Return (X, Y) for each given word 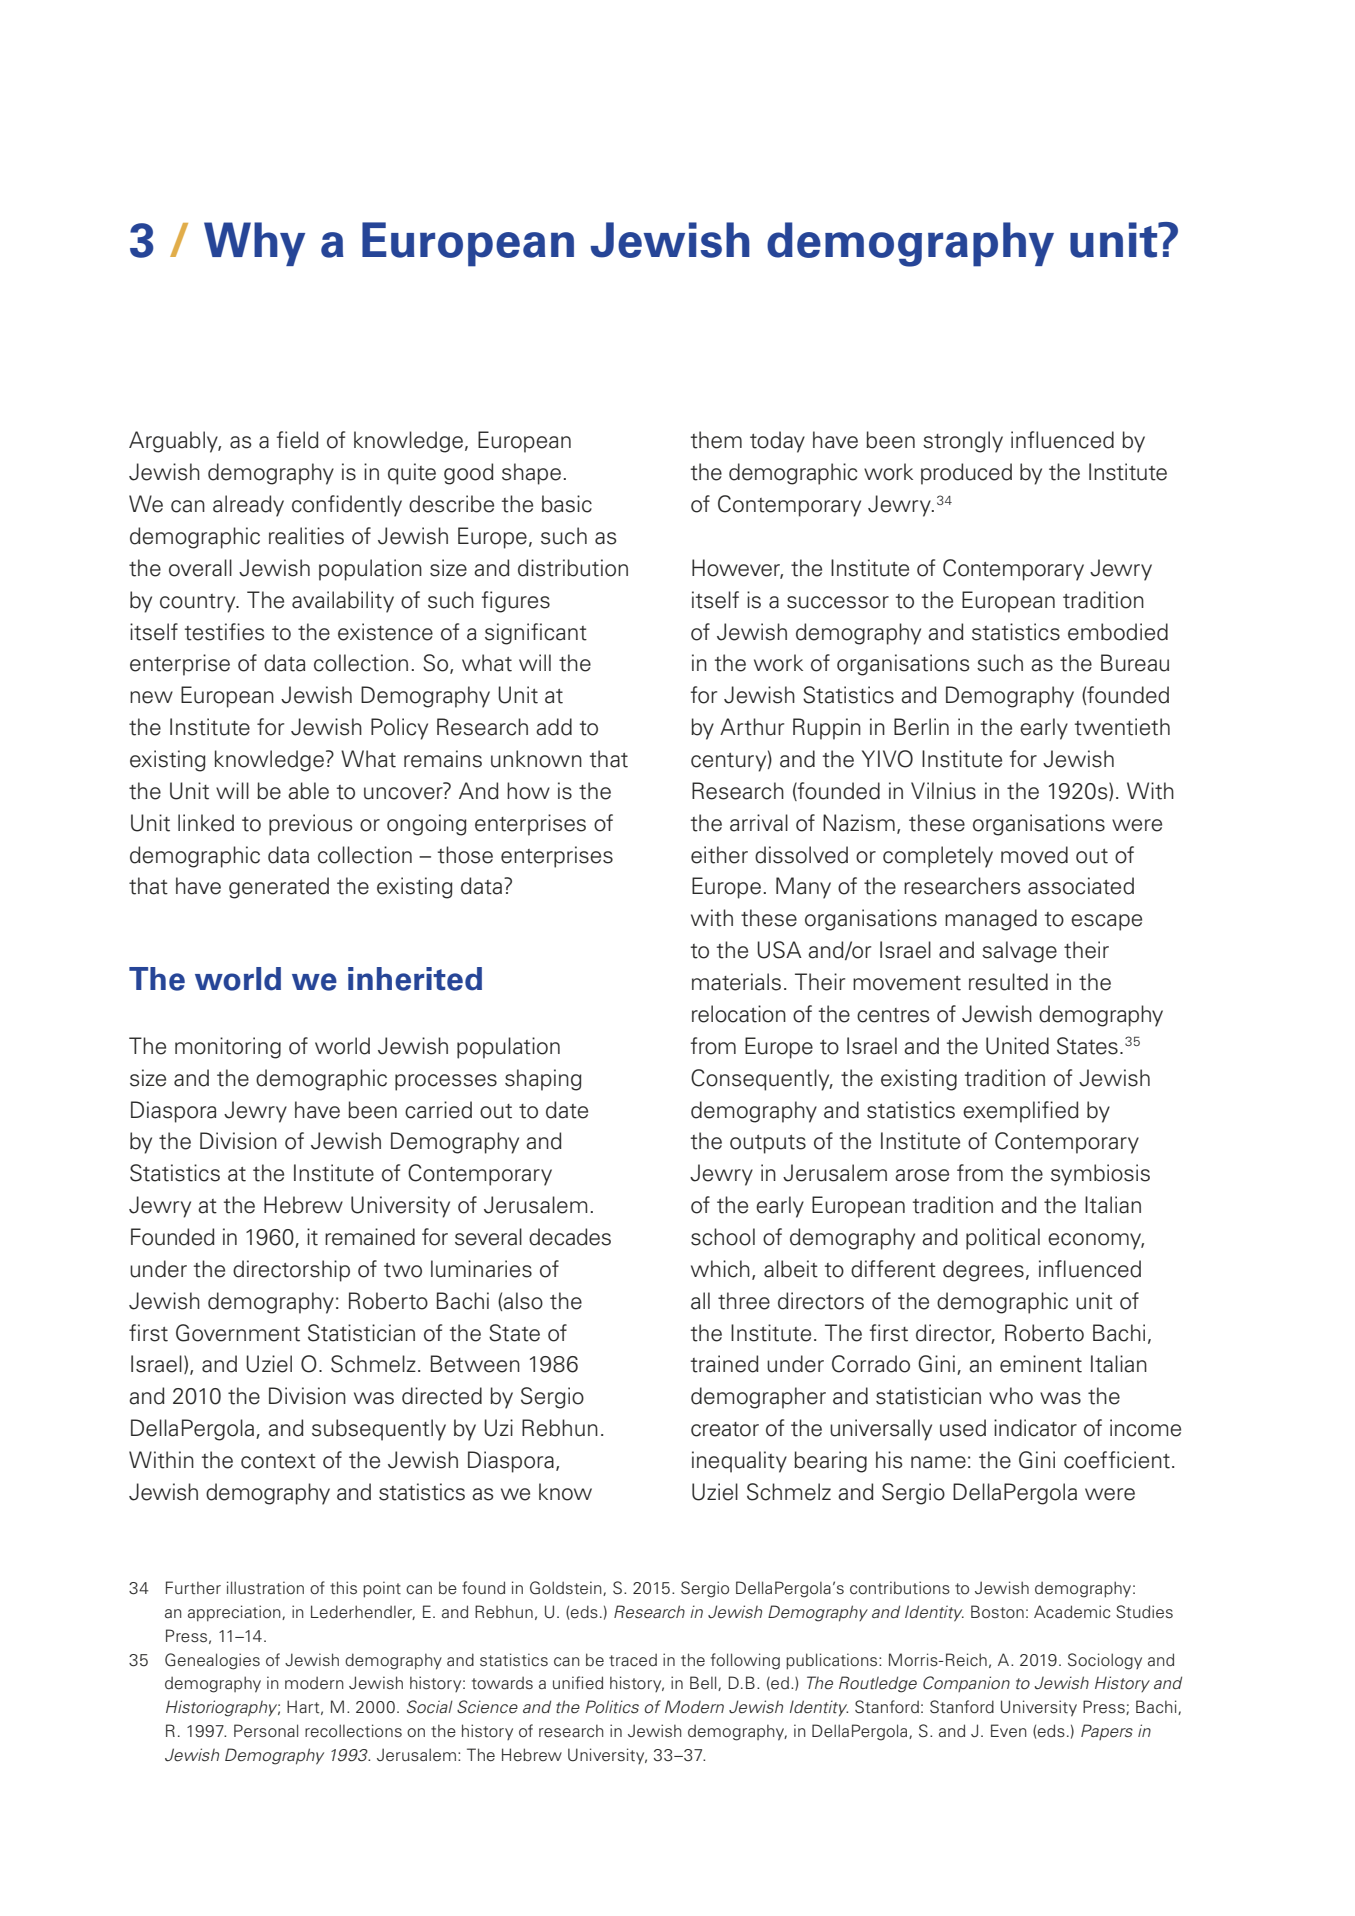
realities (306, 536)
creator (725, 1429)
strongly (963, 442)
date (567, 1110)
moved (1034, 855)
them (716, 440)
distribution (573, 568)
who (1011, 1396)
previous (311, 825)
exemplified (1021, 1112)
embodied (1118, 632)
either (719, 855)
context (278, 1461)
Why (254, 244)
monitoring (228, 1048)
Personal (266, 1731)
